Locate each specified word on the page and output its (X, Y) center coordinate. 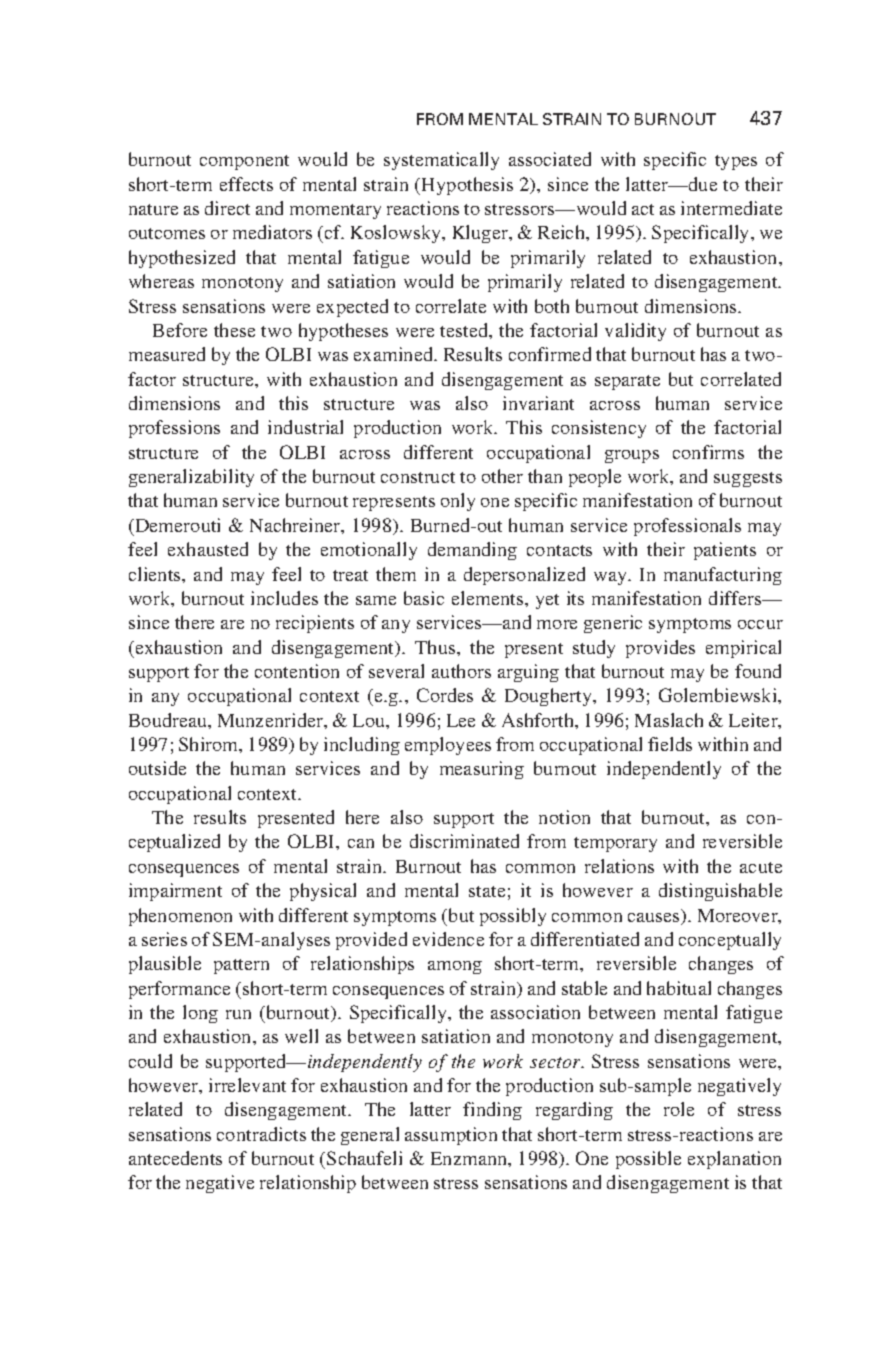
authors (461, 671)
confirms (708, 452)
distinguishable (720, 892)
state (487, 891)
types (736, 162)
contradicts (261, 1134)
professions (174, 429)
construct (418, 477)
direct (227, 208)
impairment (175, 892)
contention (297, 671)
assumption (451, 1136)
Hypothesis (467, 186)
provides (660, 649)
